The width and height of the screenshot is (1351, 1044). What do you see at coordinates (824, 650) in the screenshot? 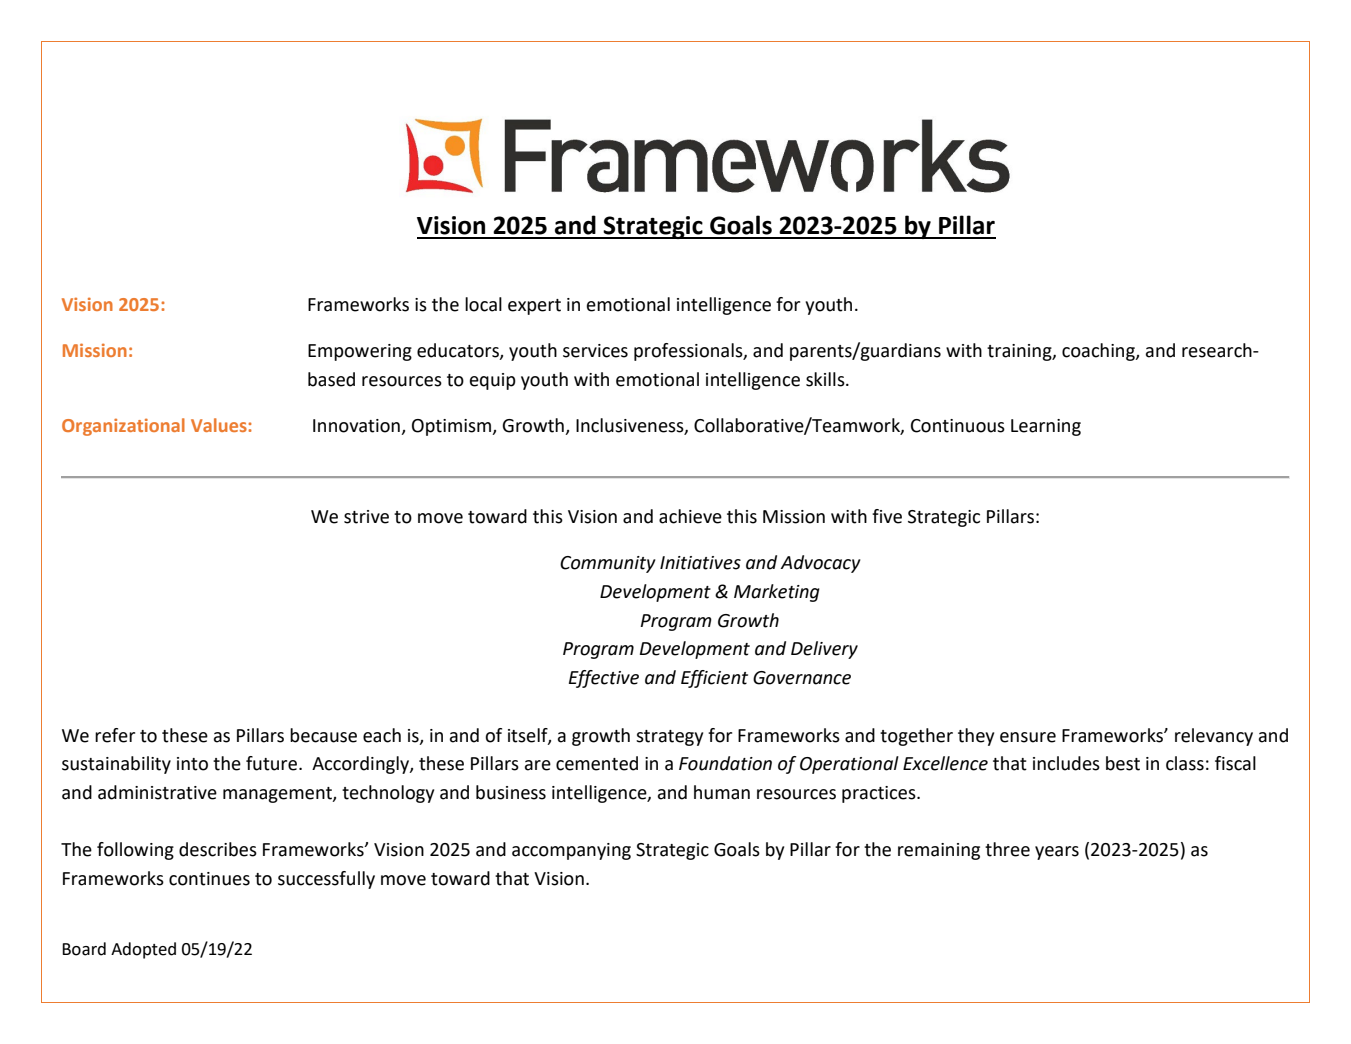
I see `Delivery` at bounding box center [824, 650].
